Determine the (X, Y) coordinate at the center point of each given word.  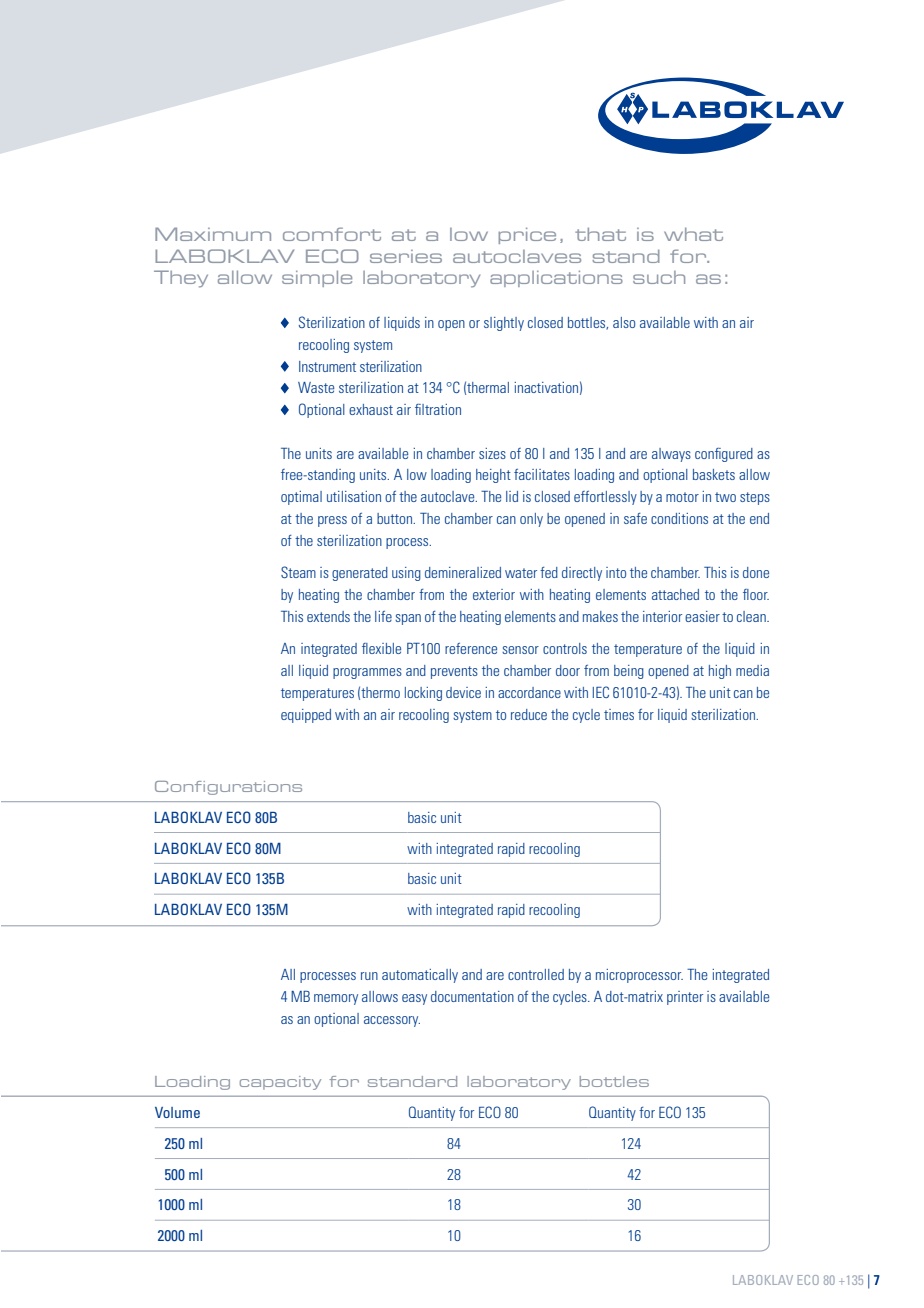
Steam (298, 572)
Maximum (213, 234)
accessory (392, 1021)
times (619, 714)
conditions (679, 518)
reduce (529, 714)
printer (685, 998)
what (693, 234)
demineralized (463, 572)
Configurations (228, 788)
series (406, 256)
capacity (280, 1083)
